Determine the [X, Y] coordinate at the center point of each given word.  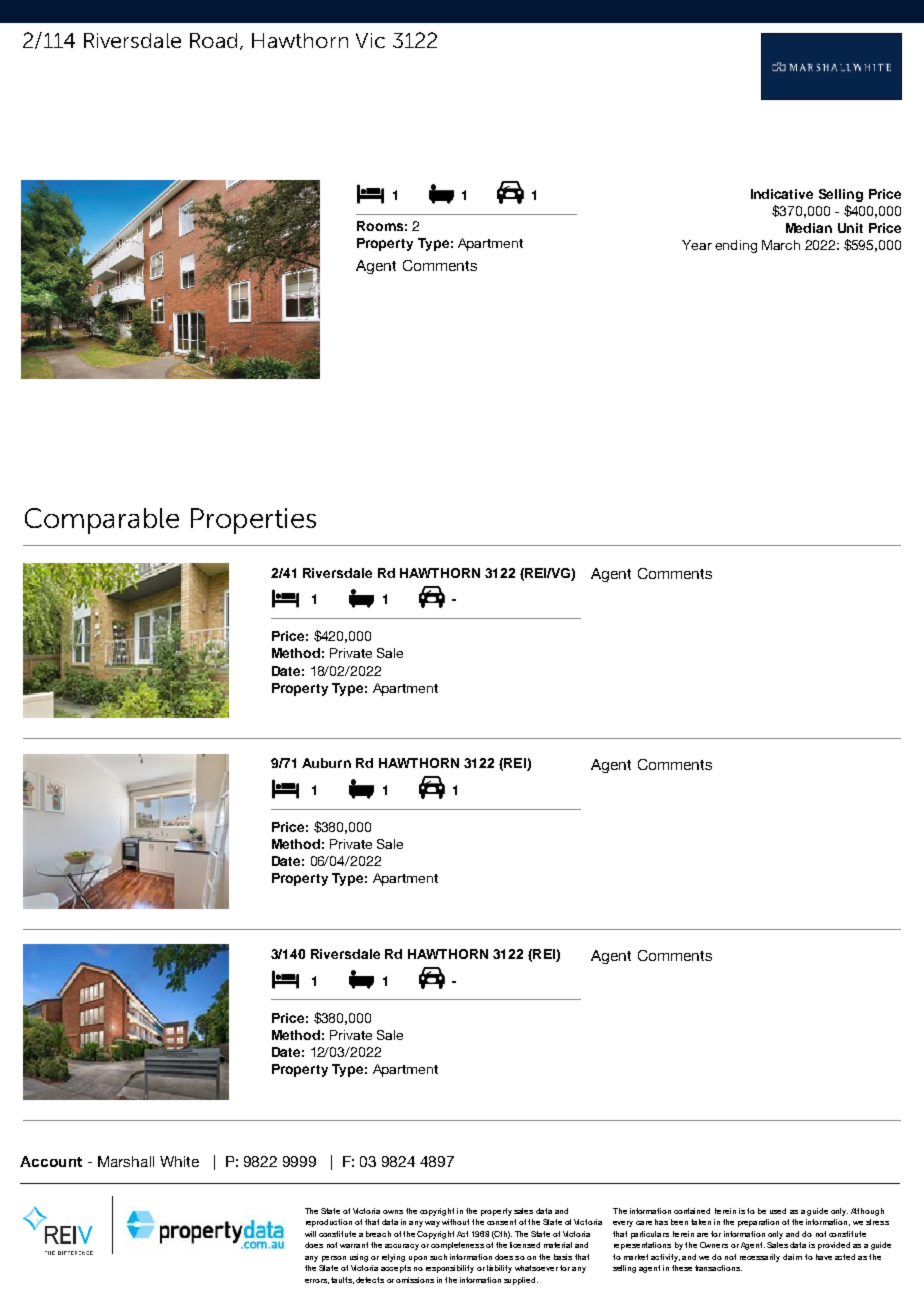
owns [393, 1212]
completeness [457, 1246]
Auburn [326, 763]
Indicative [782, 194]
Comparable [102, 521]
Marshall [126, 1161]
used [778, 1211]
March [781, 245]
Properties [253, 521]
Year [697, 245]
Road [213, 40]
